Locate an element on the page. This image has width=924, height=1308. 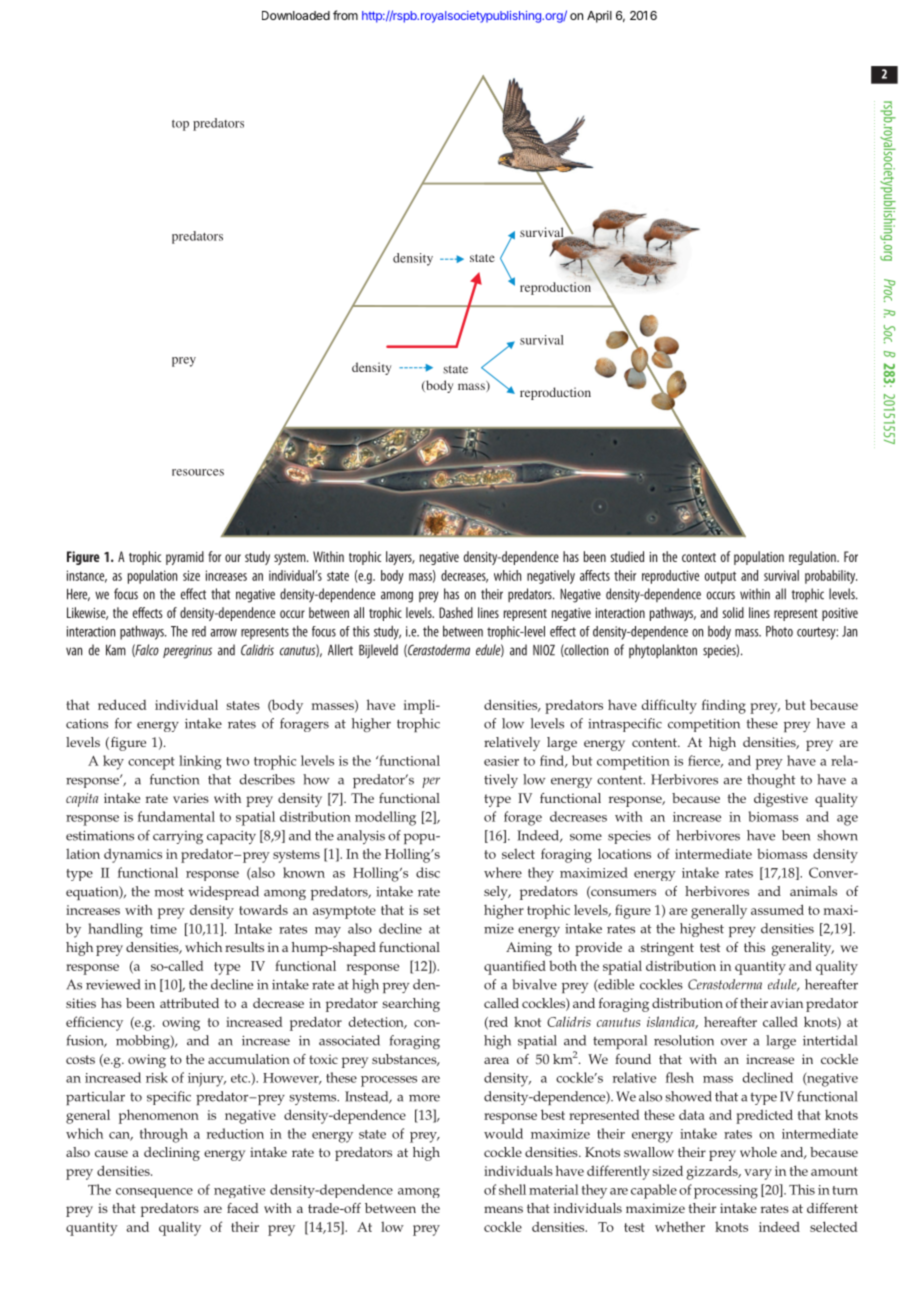
April is located at coordinates (599, 17).
